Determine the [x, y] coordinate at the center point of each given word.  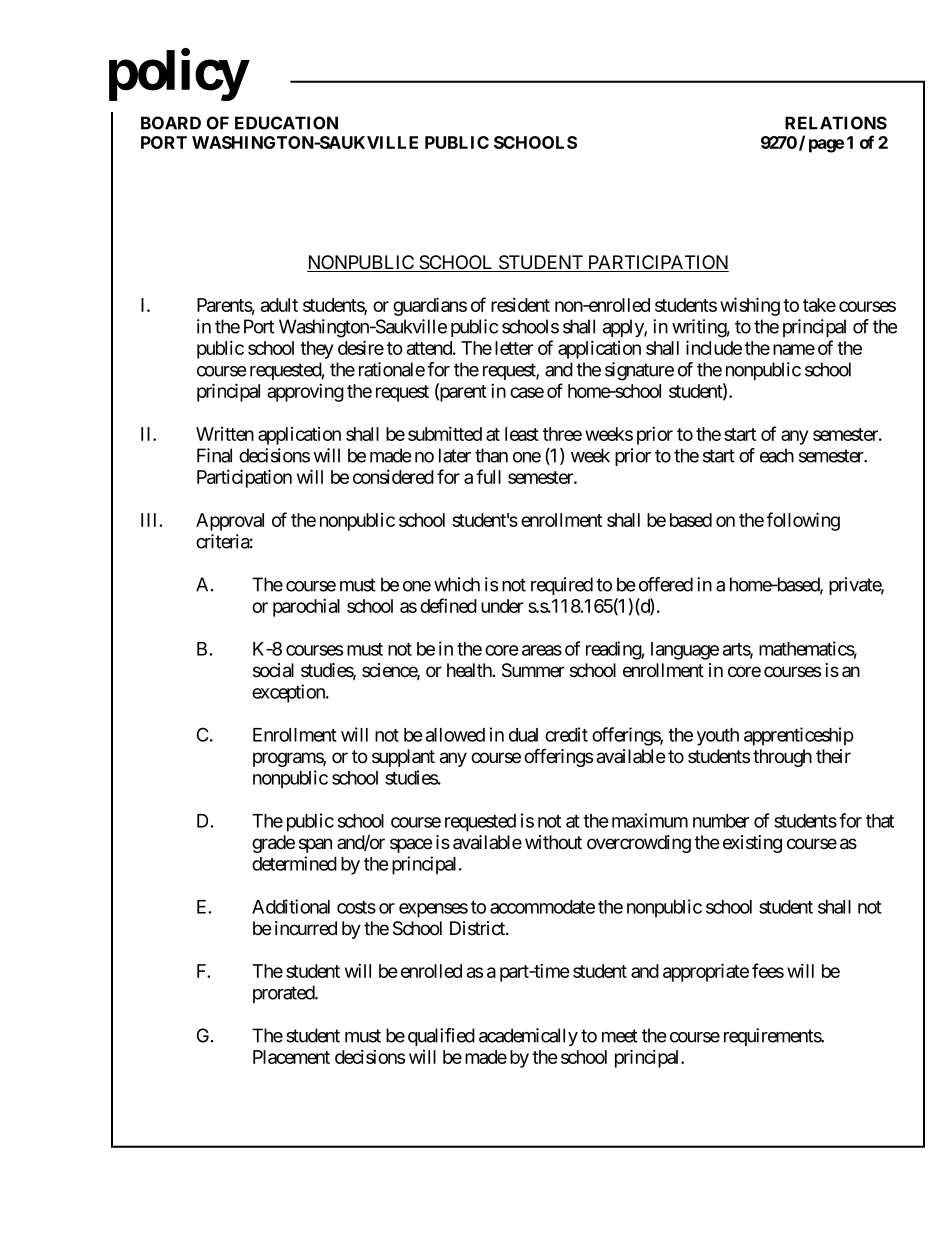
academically [528, 1037]
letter [514, 348]
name [794, 349]
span [315, 845]
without [553, 842]
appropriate [706, 972]
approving [305, 392]
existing [752, 844]
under [502, 606]
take [819, 305]
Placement [291, 1057]
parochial [306, 607]
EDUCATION [286, 123]
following [803, 521]
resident [520, 304]
